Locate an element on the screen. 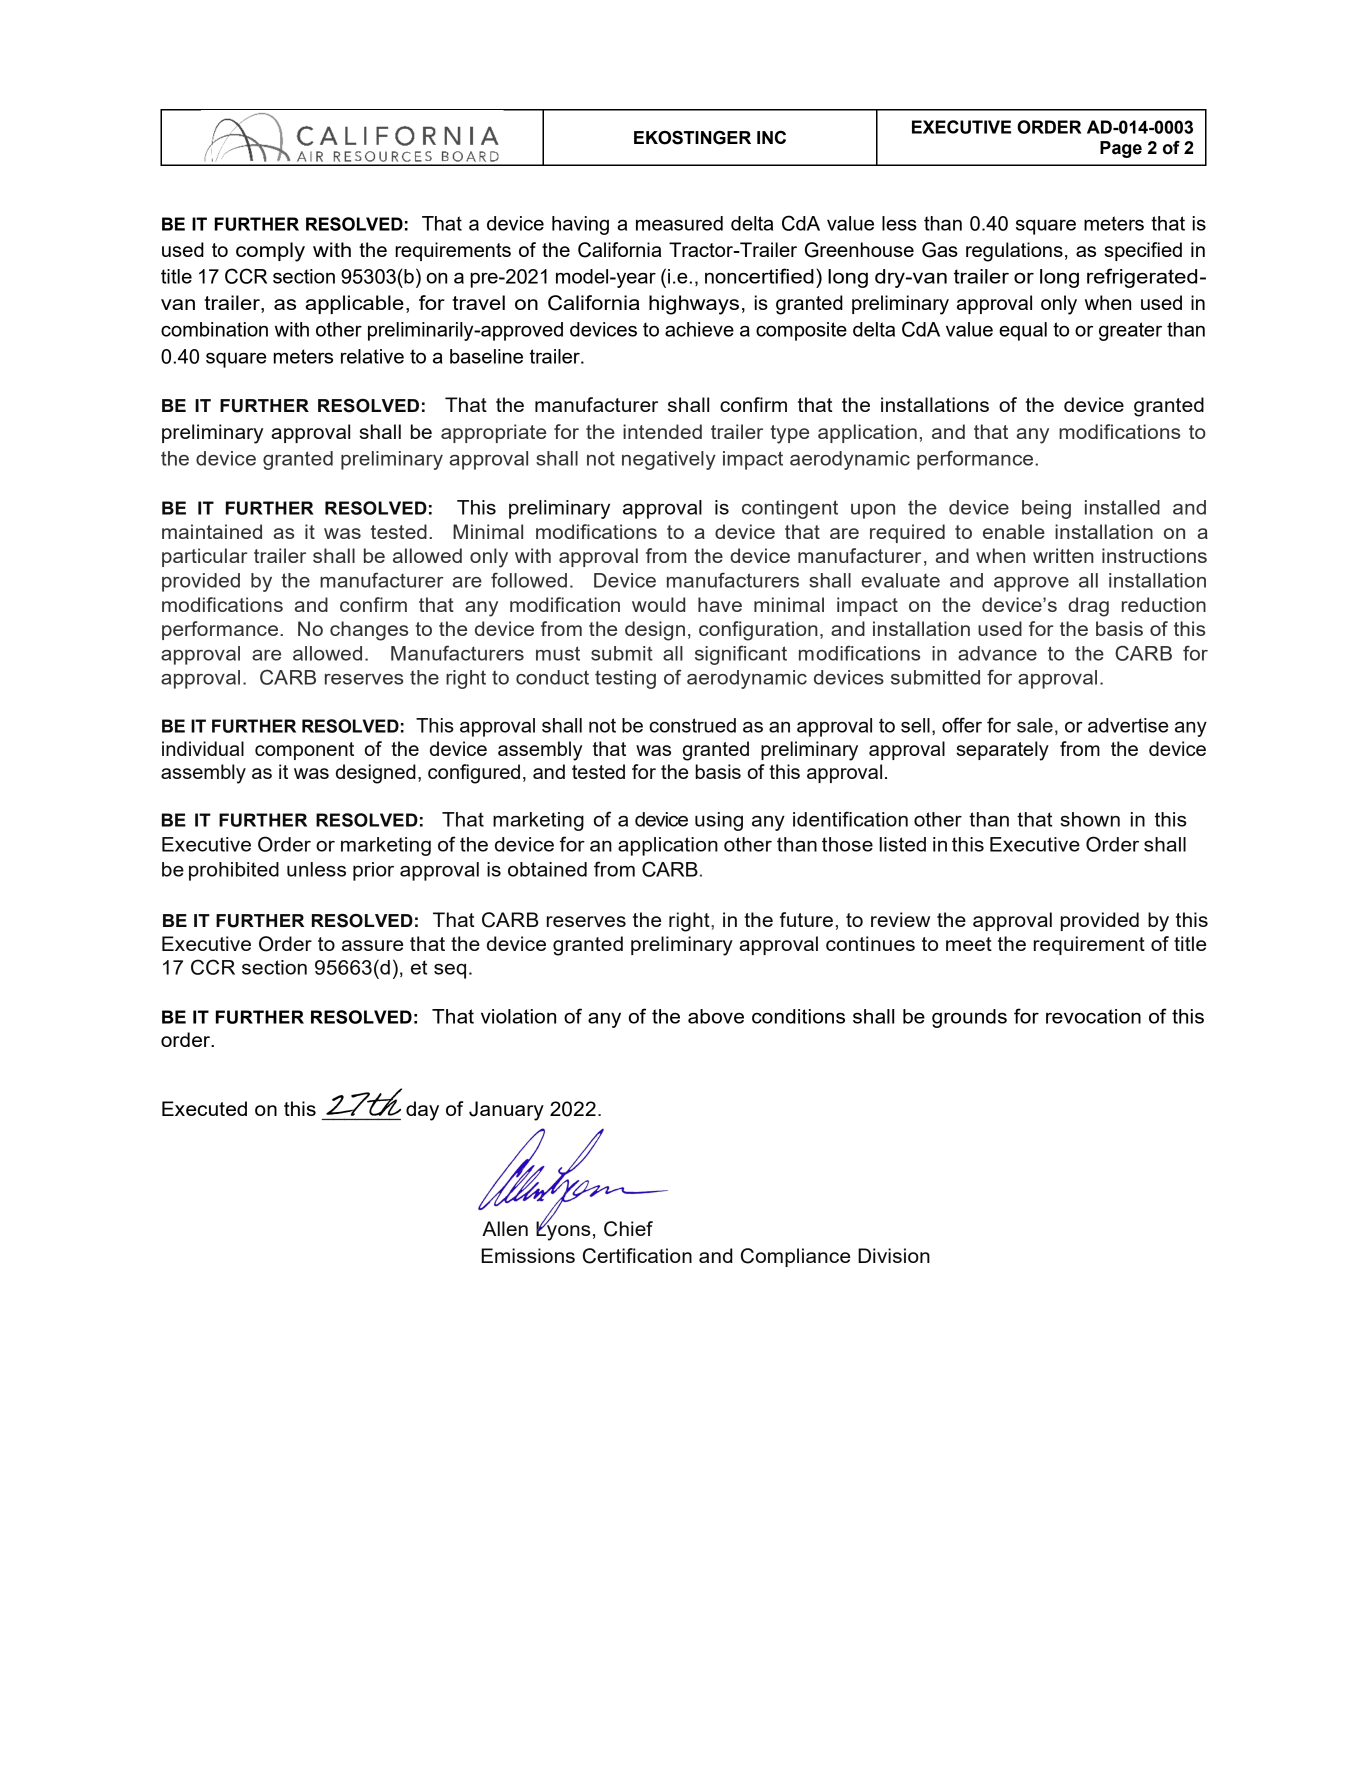  comply is located at coordinates (270, 252).
